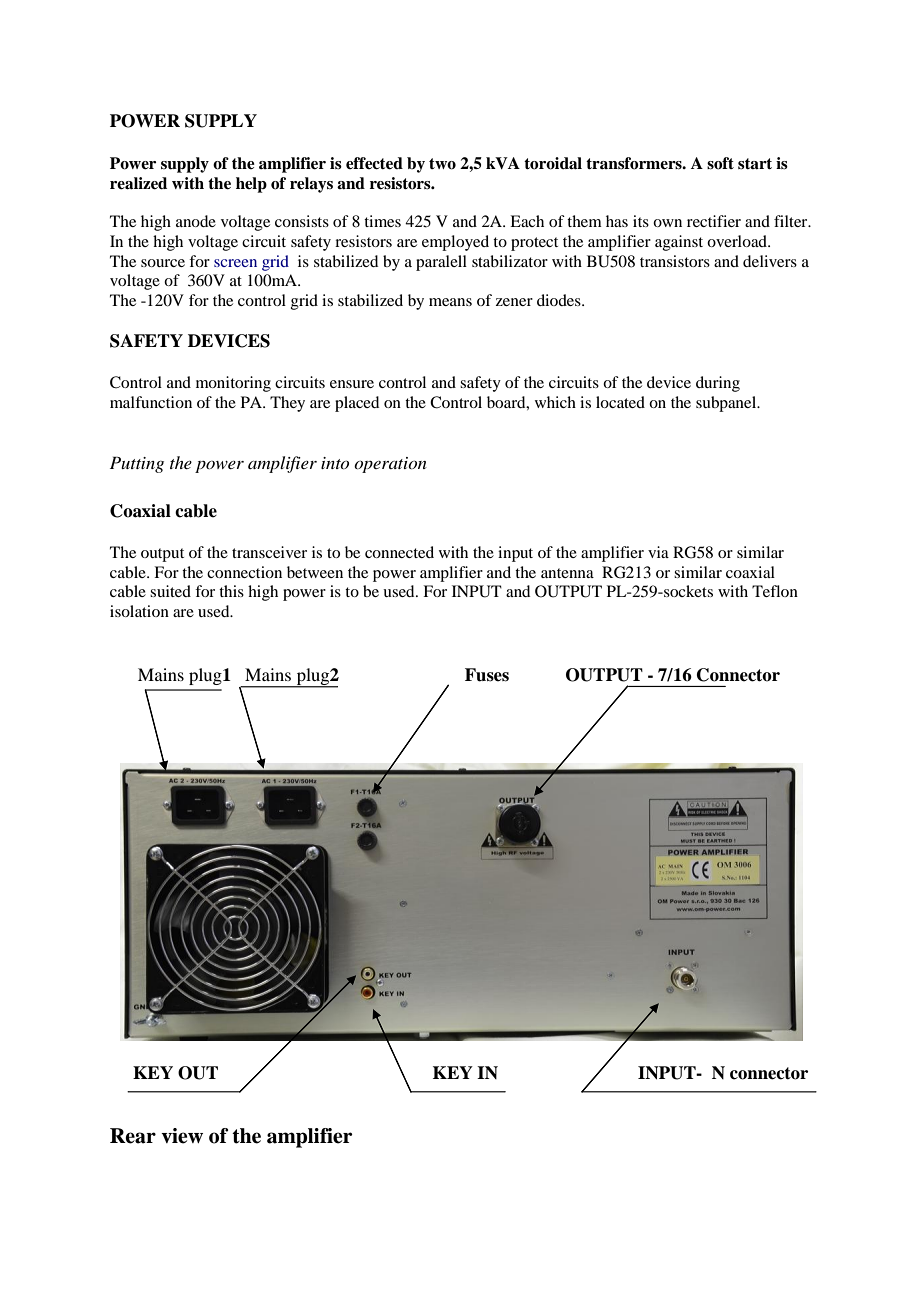 The width and height of the screenshot is (924, 1308). I want to click on this, so click(231, 591).
